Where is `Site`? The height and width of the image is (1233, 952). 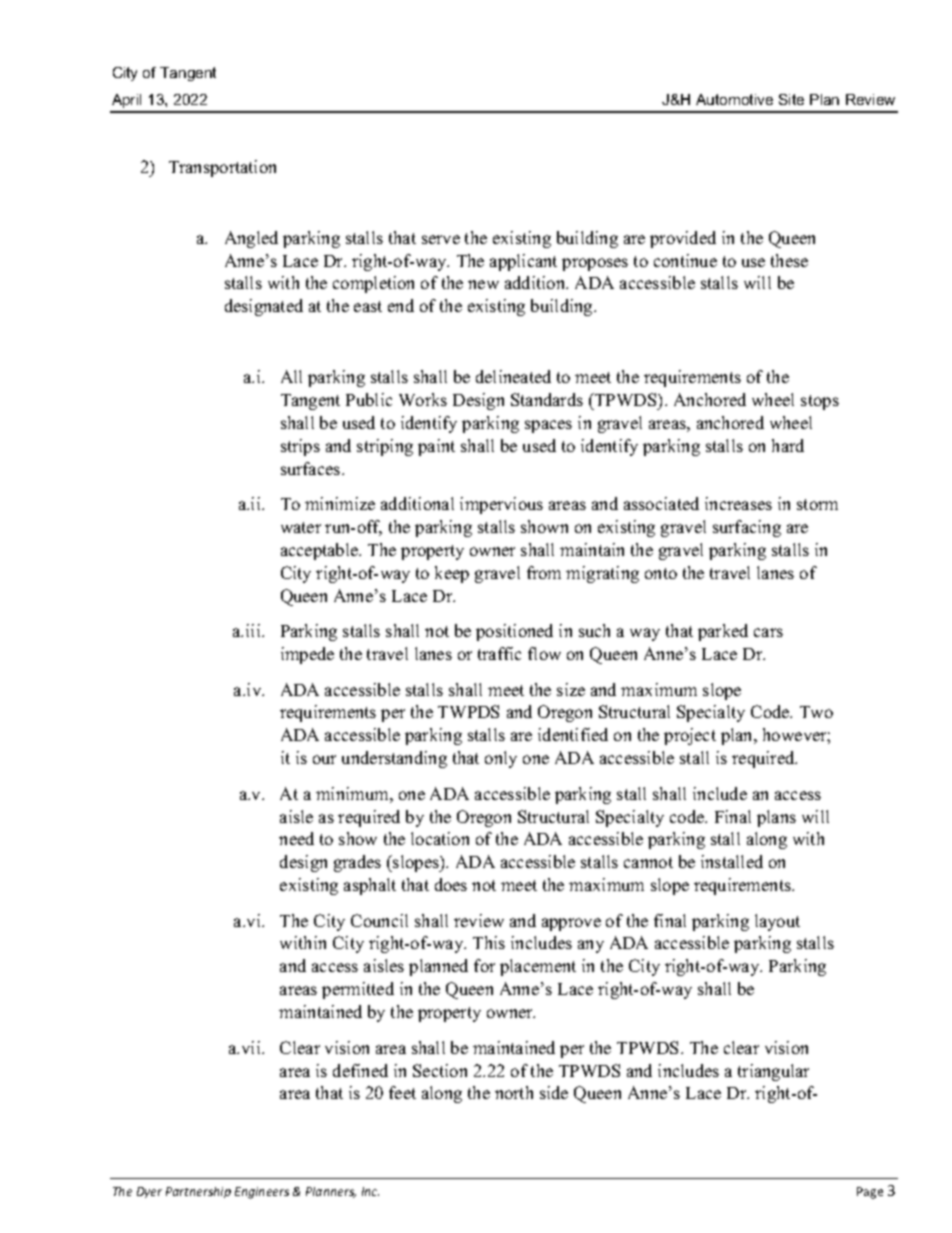
Site is located at coordinates (791, 99).
